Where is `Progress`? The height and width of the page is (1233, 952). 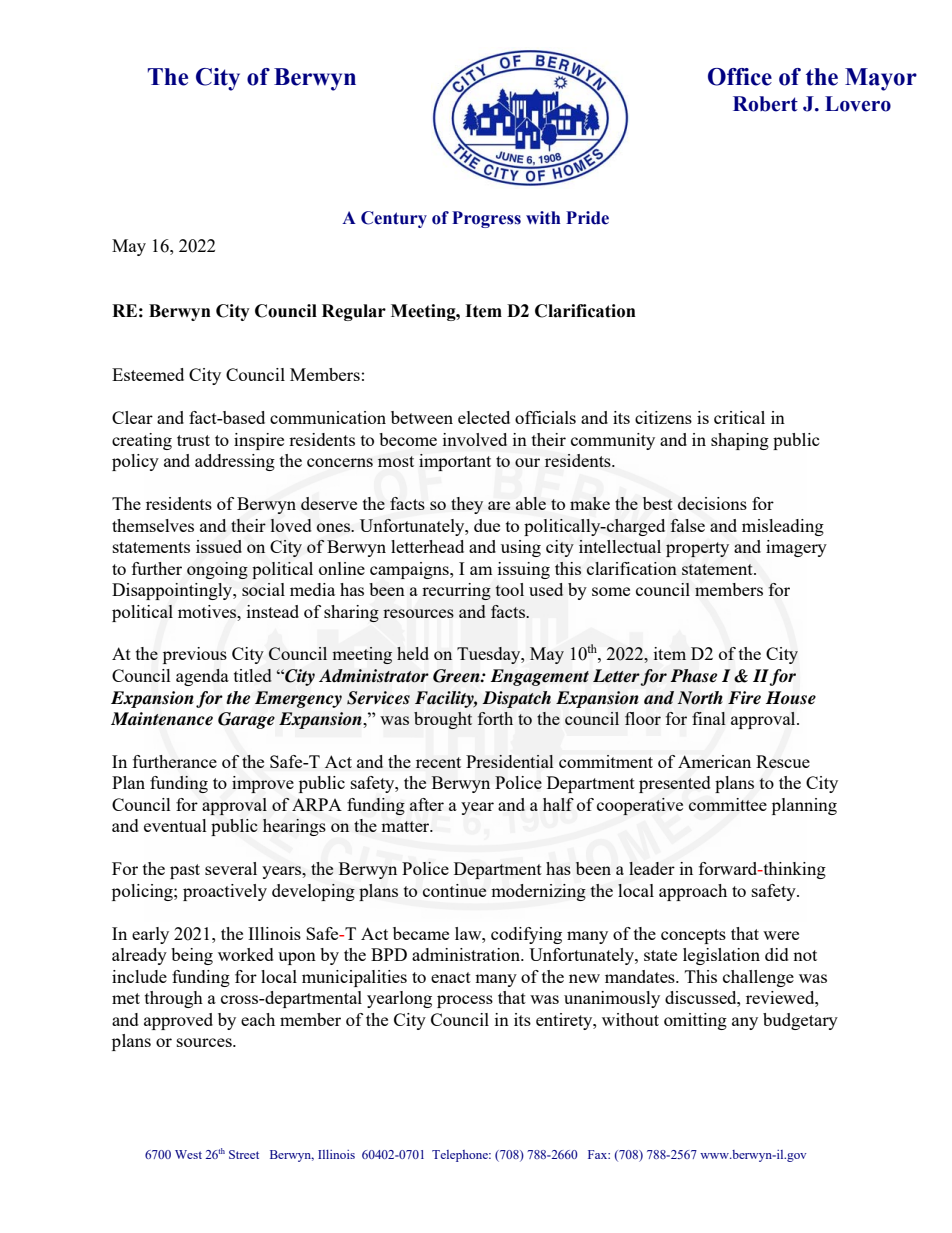 Progress is located at coordinates (486, 219).
